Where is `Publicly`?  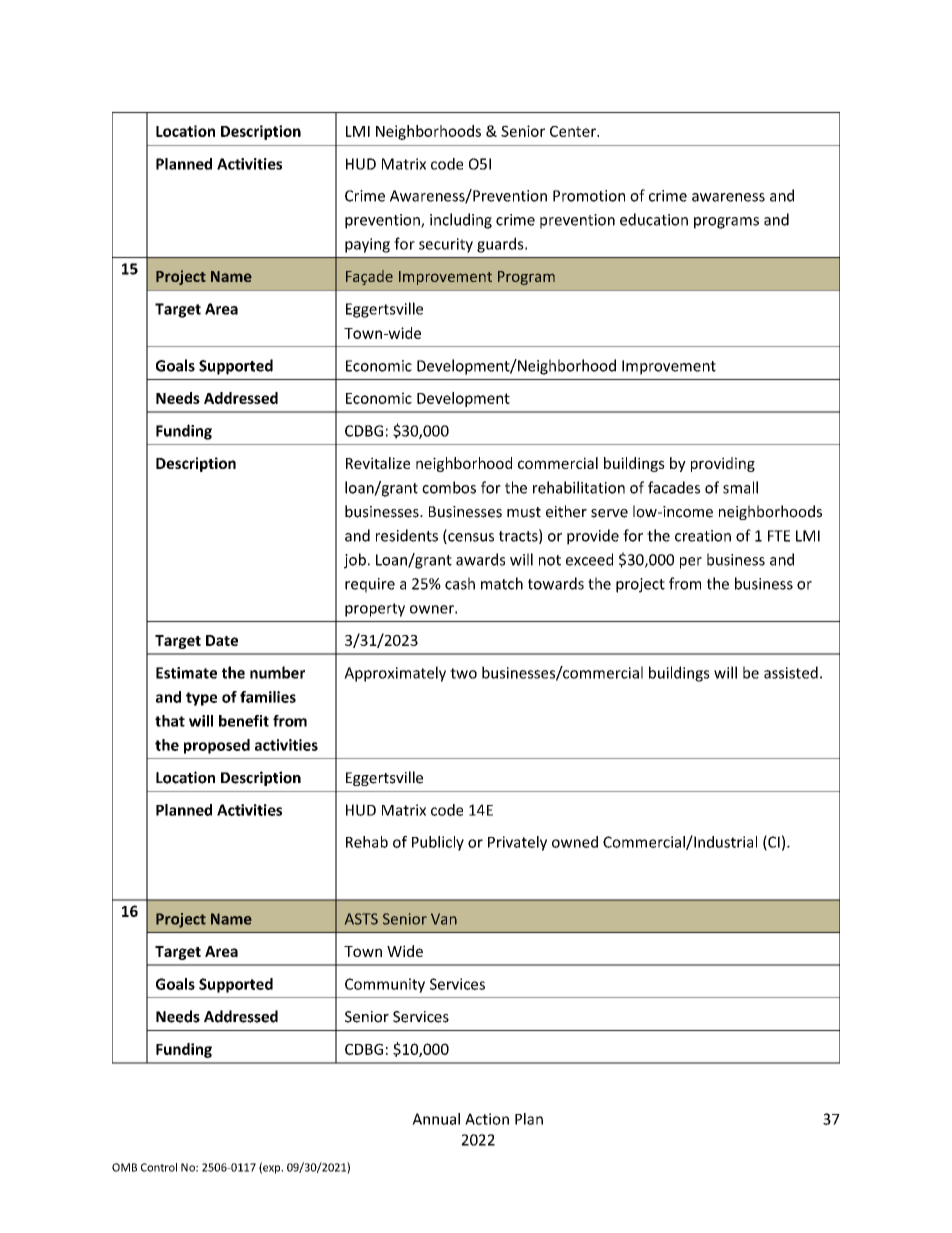 Publicly is located at coordinates (438, 843).
